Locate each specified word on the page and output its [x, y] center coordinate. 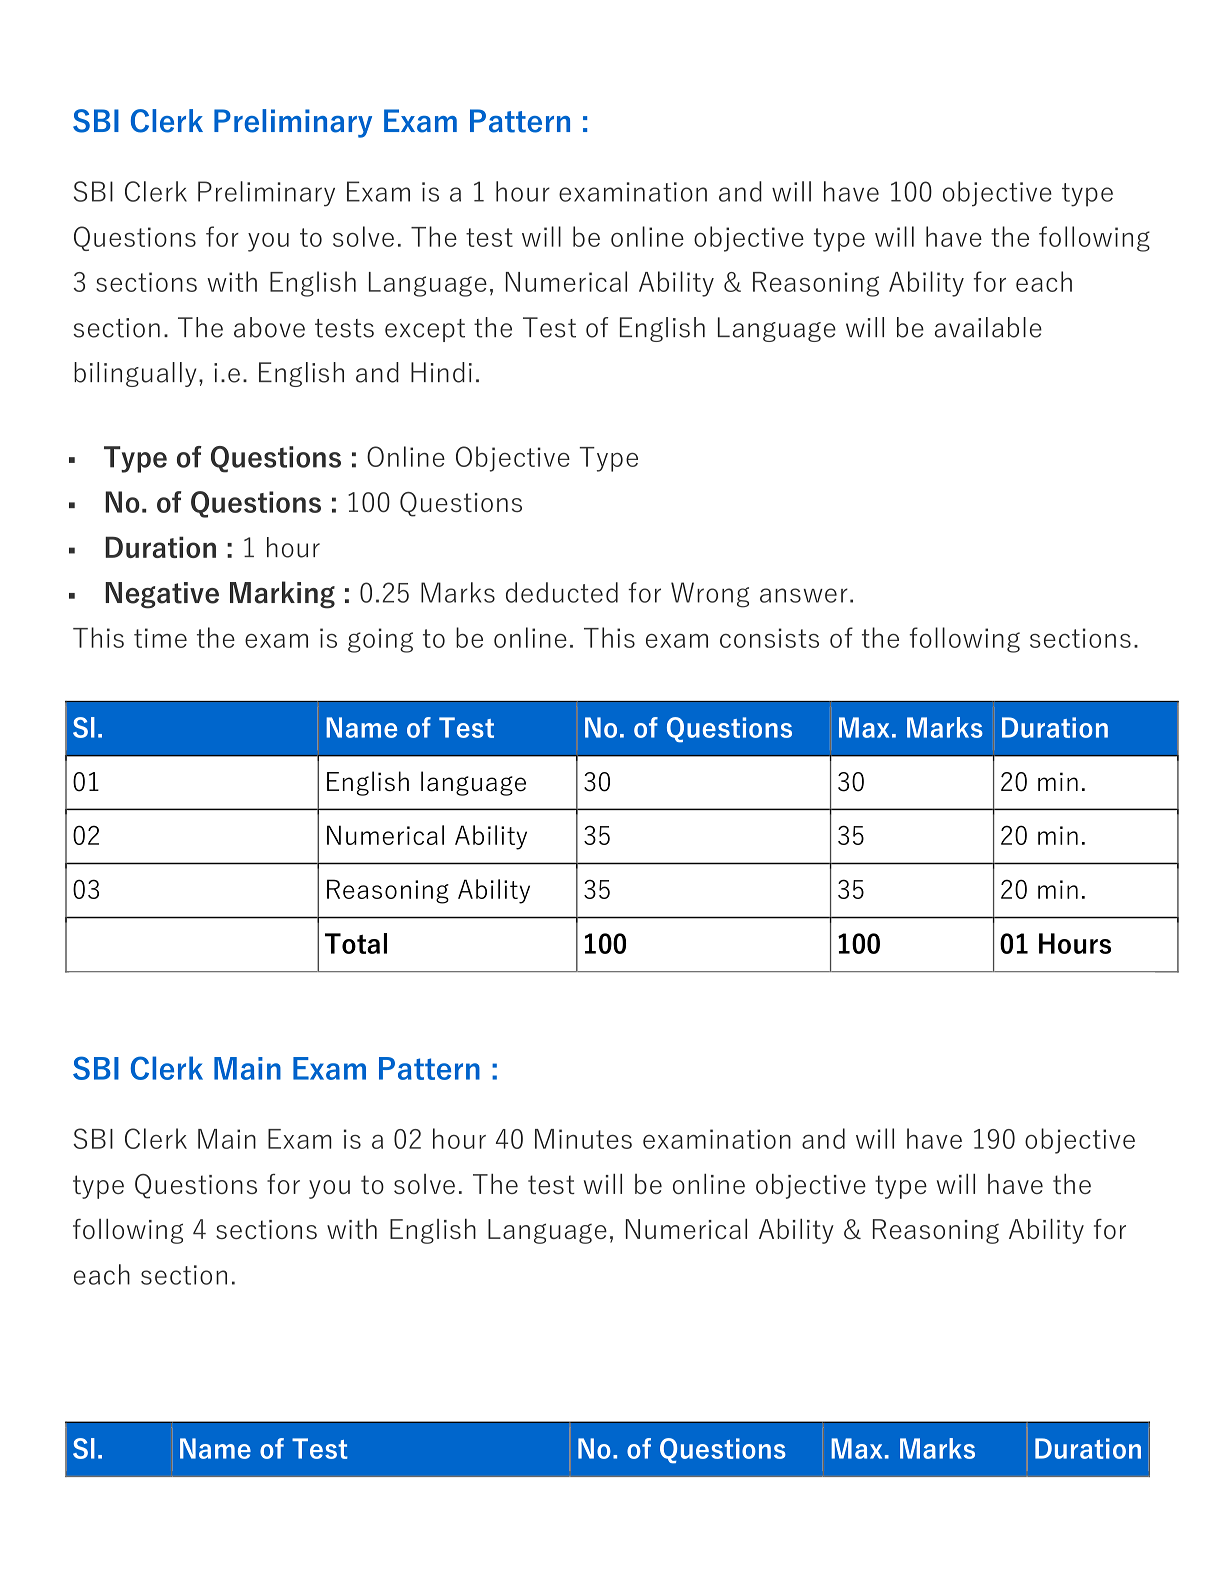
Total [356, 943]
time [160, 638]
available [988, 327]
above [269, 327]
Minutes [583, 1139]
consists [769, 638]
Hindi [441, 372]
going [380, 640]
